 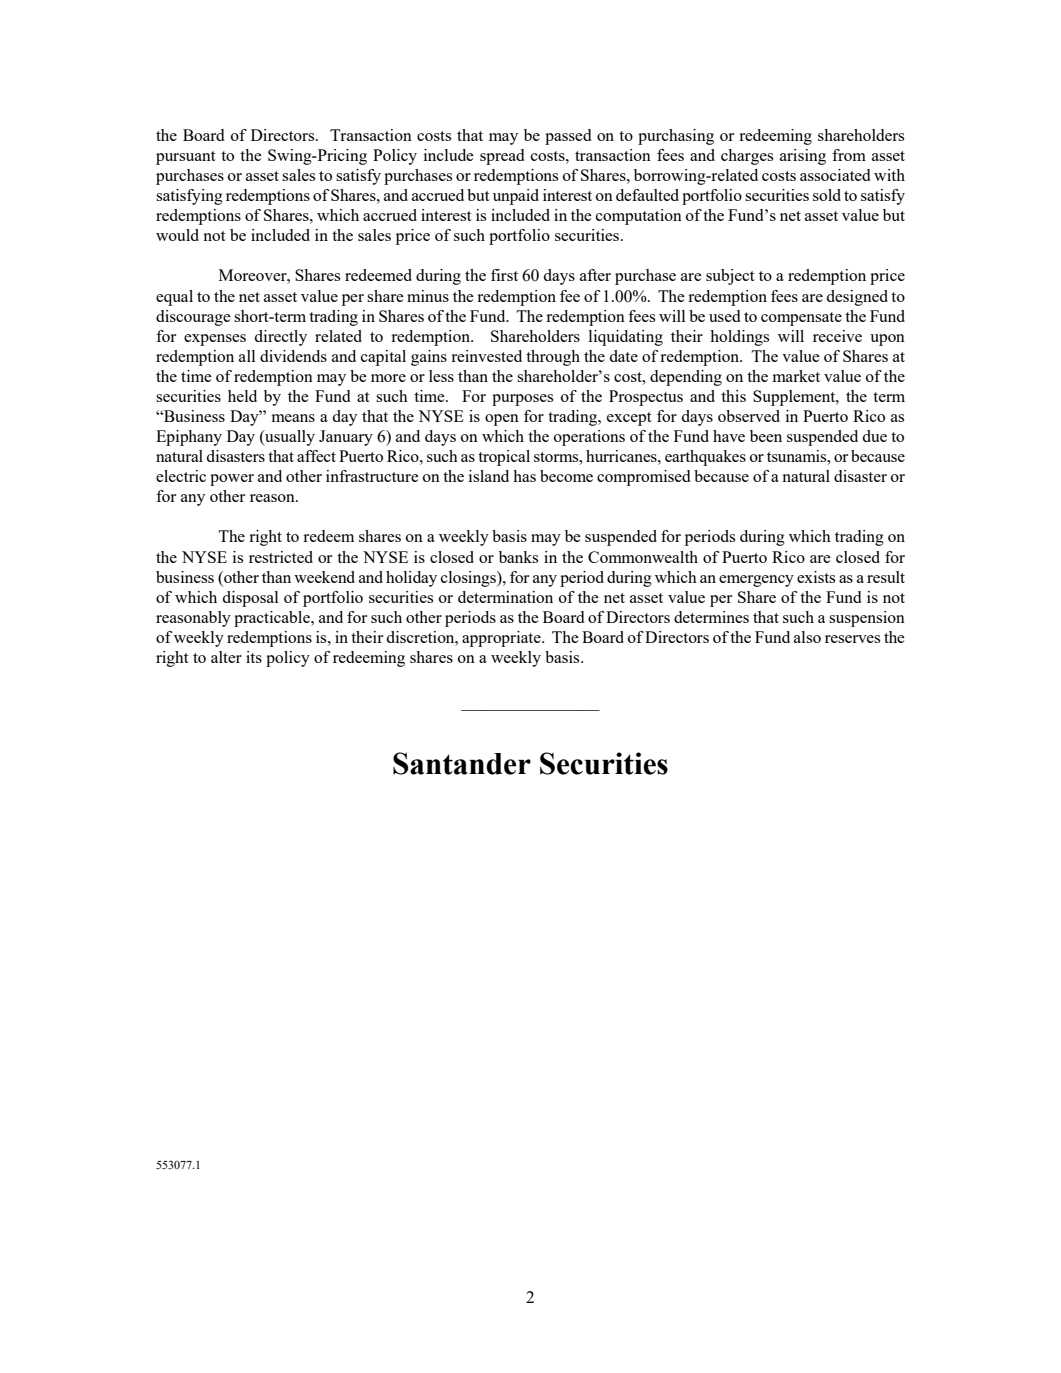 What do you see at coordinates (462, 763) in the screenshot?
I see `Santander` at bounding box center [462, 763].
